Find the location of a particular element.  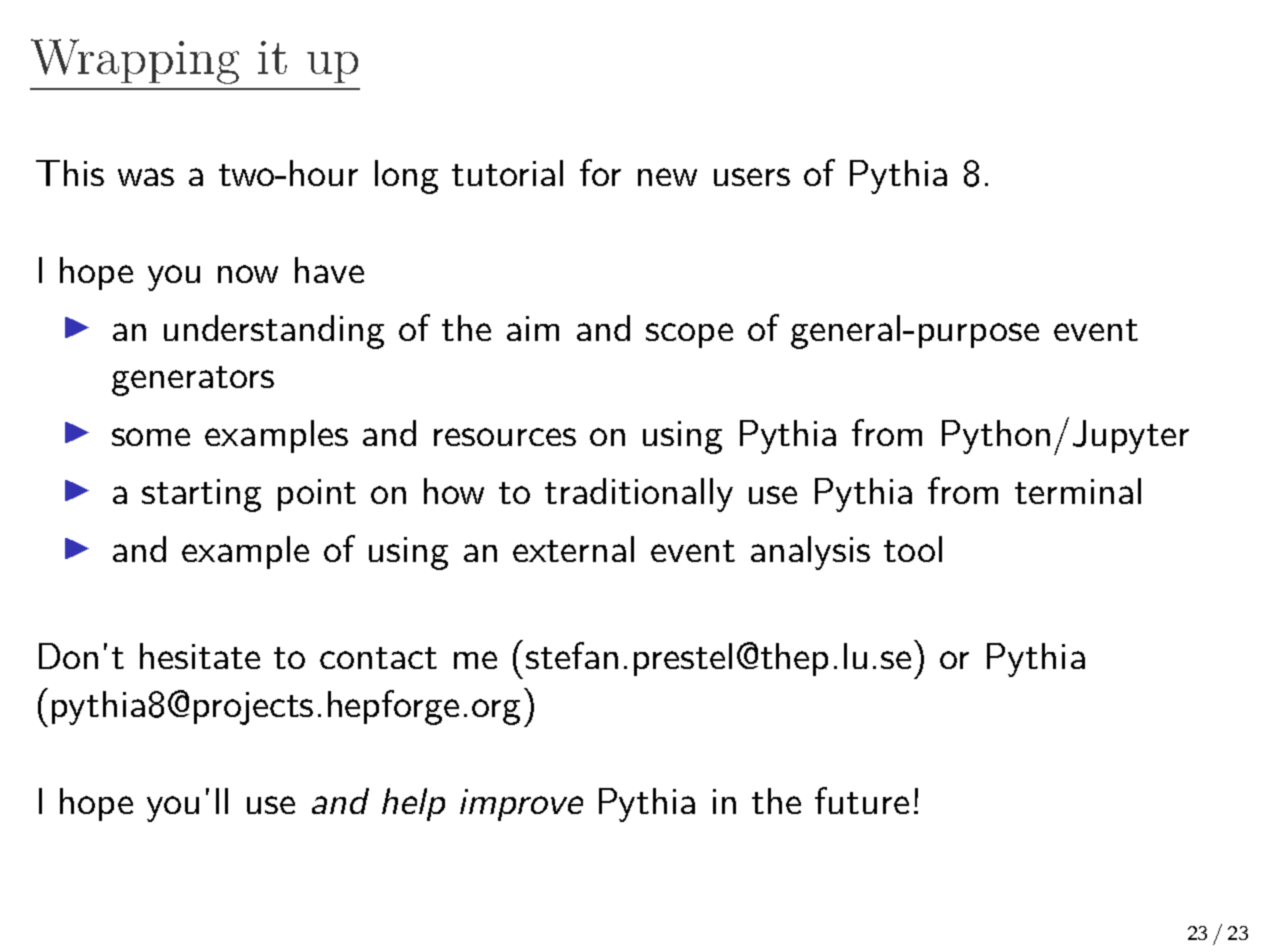

tool is located at coordinates (913, 549).
